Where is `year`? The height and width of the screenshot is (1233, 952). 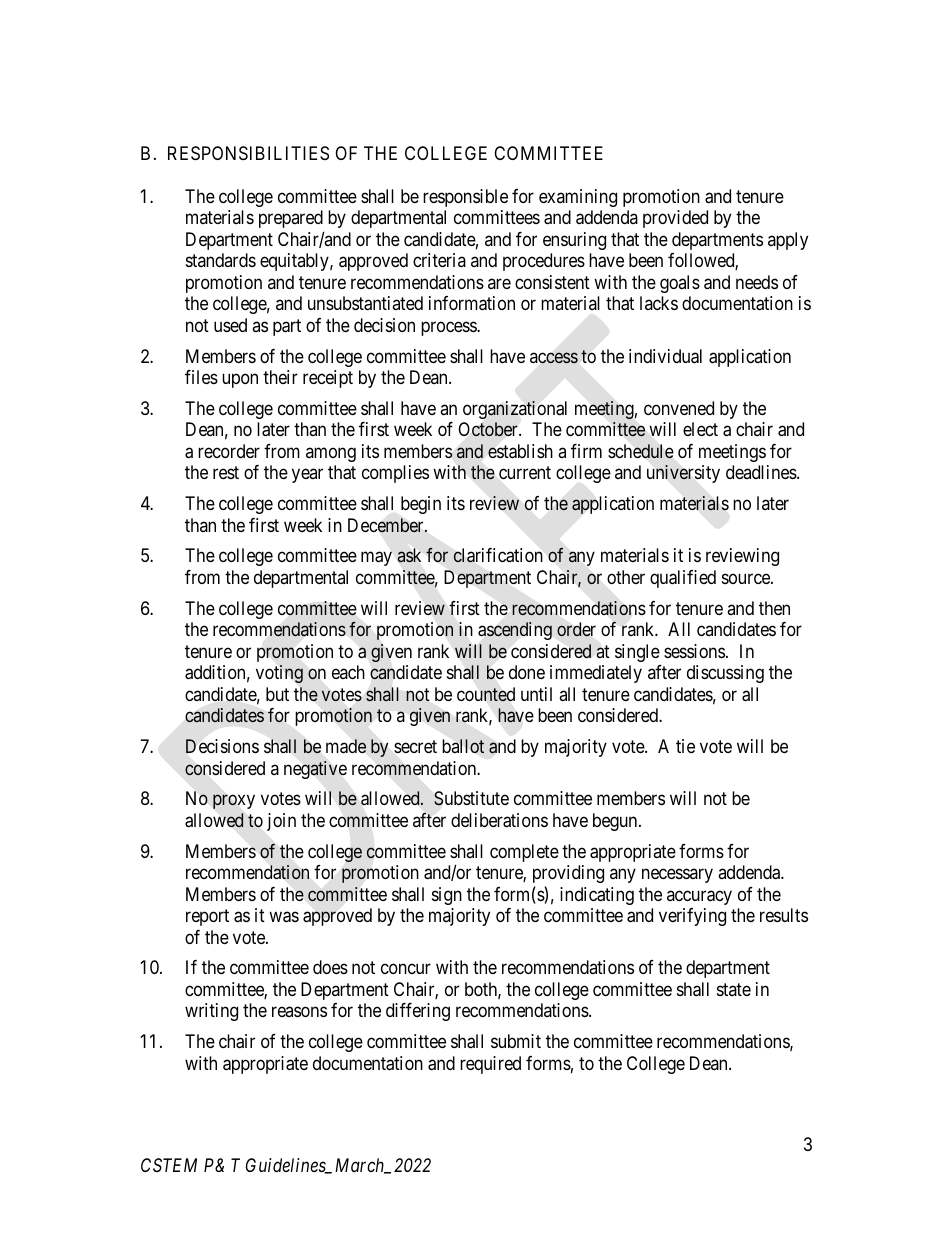
year is located at coordinates (307, 476).
